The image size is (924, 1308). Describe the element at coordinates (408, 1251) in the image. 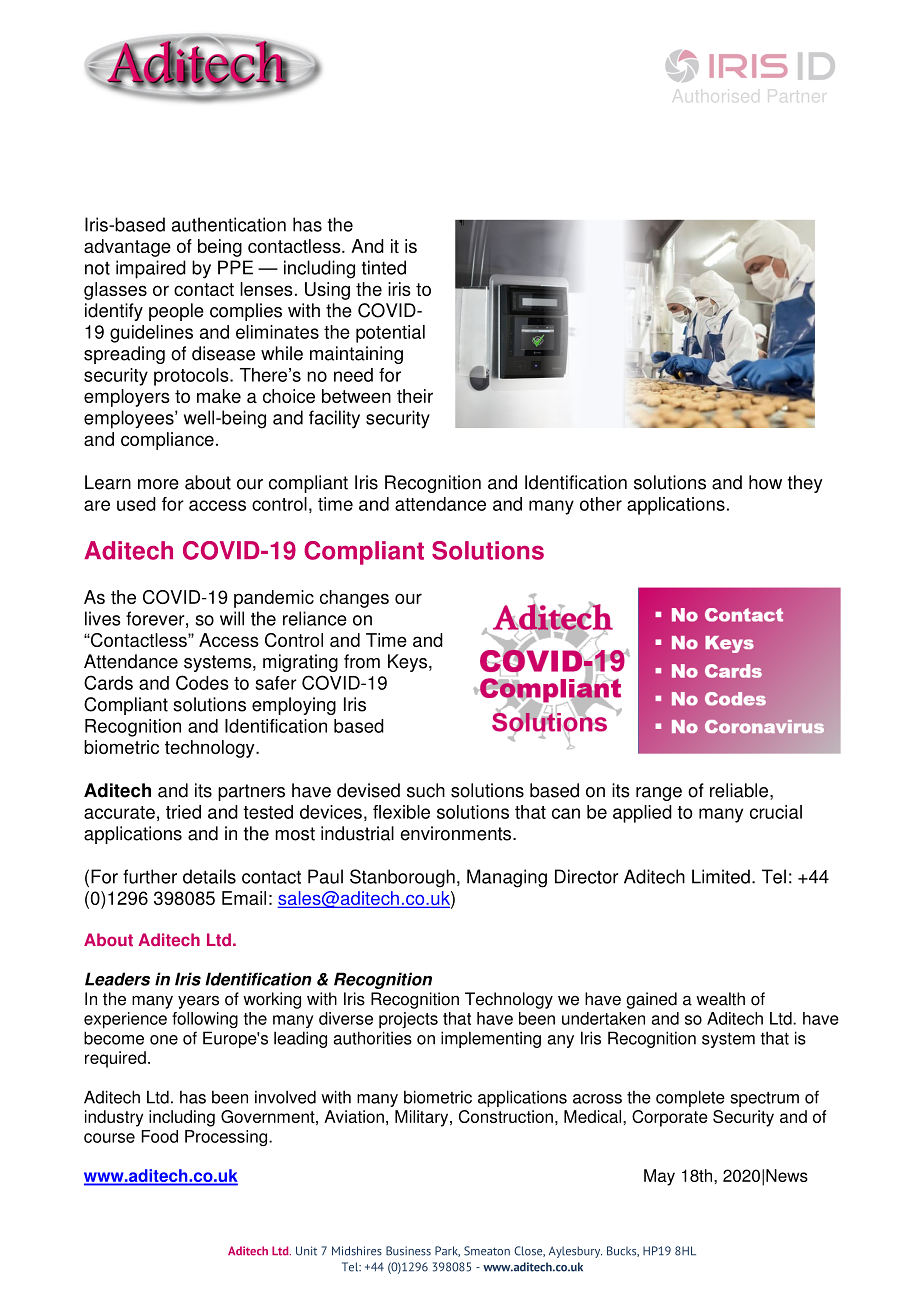

I see `Business` at that location.
